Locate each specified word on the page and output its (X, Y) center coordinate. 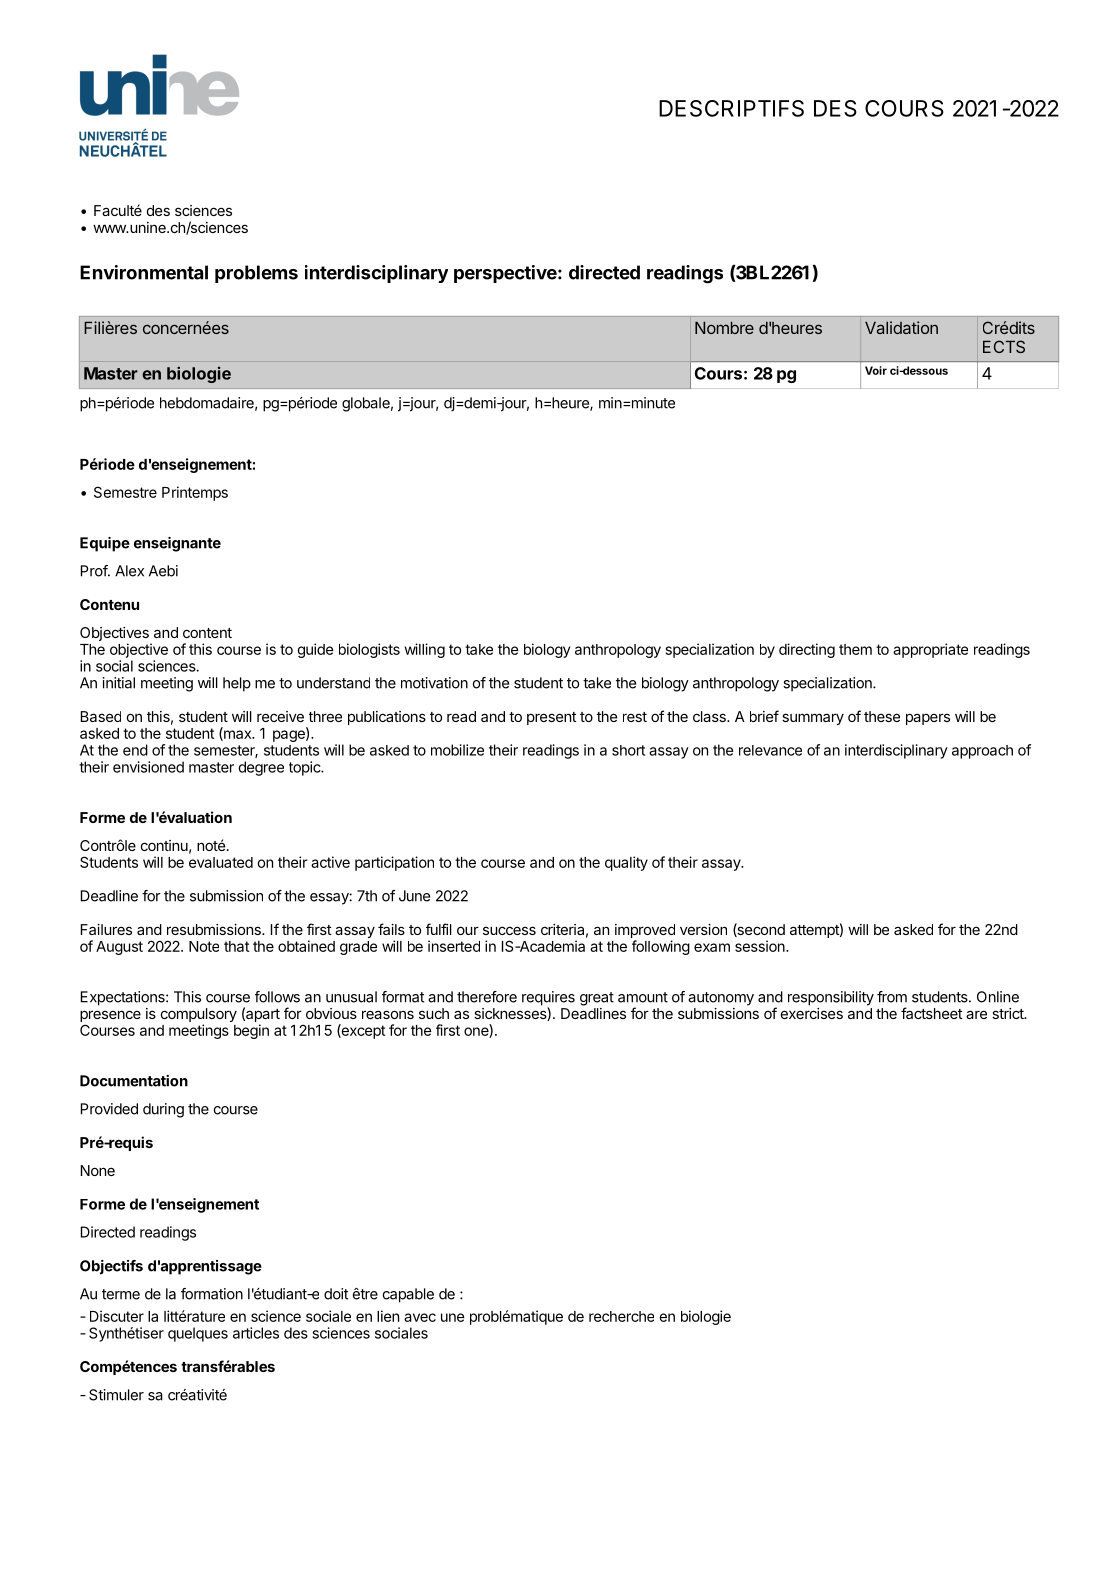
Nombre (724, 328)
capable (408, 1295)
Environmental (144, 272)
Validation (901, 327)
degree (261, 768)
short (628, 750)
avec (420, 1317)
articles (256, 1333)
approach (982, 752)
